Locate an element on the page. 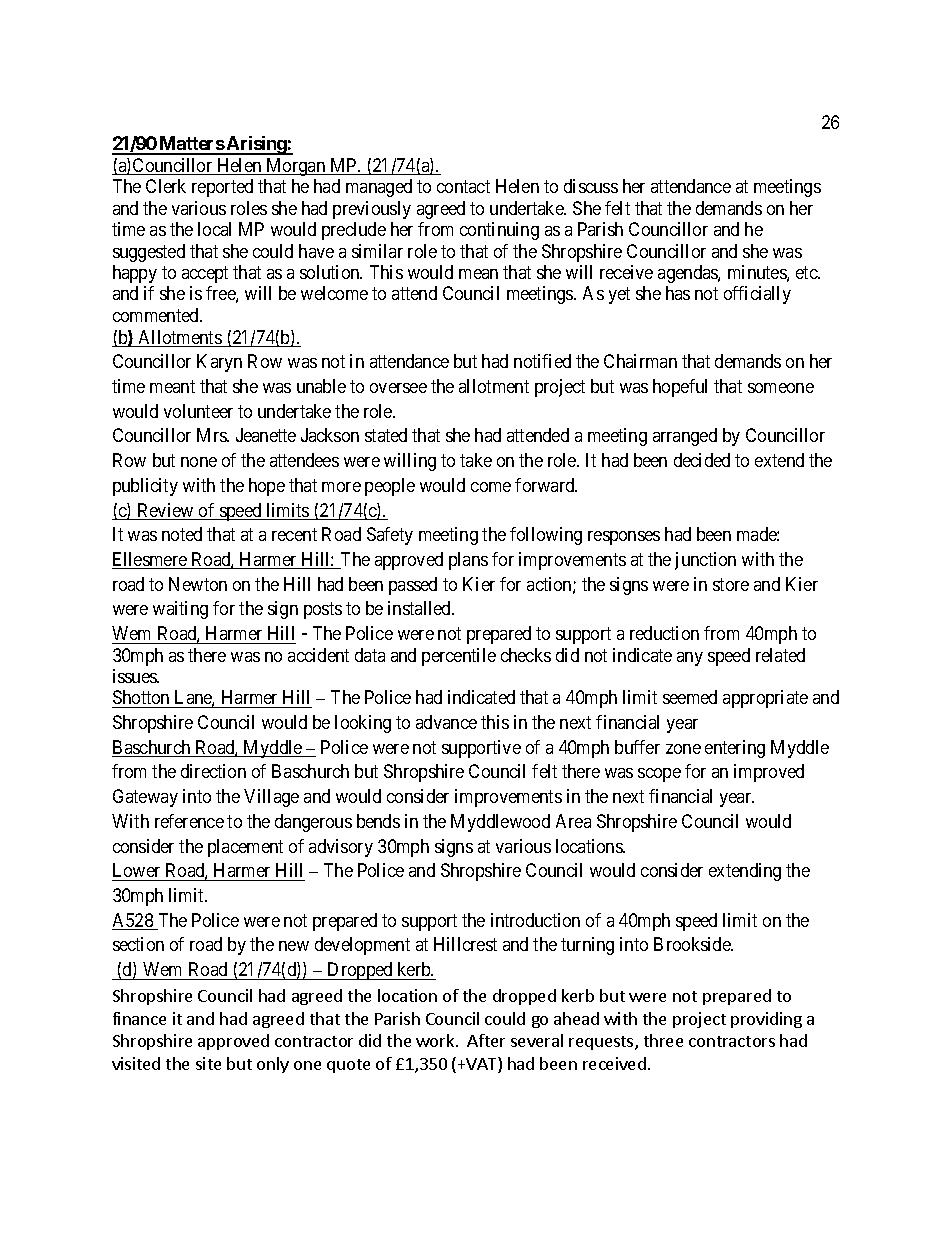 Image resolution: width=952 pixels, height=1233 pixels. advance is located at coordinates (446, 722).
